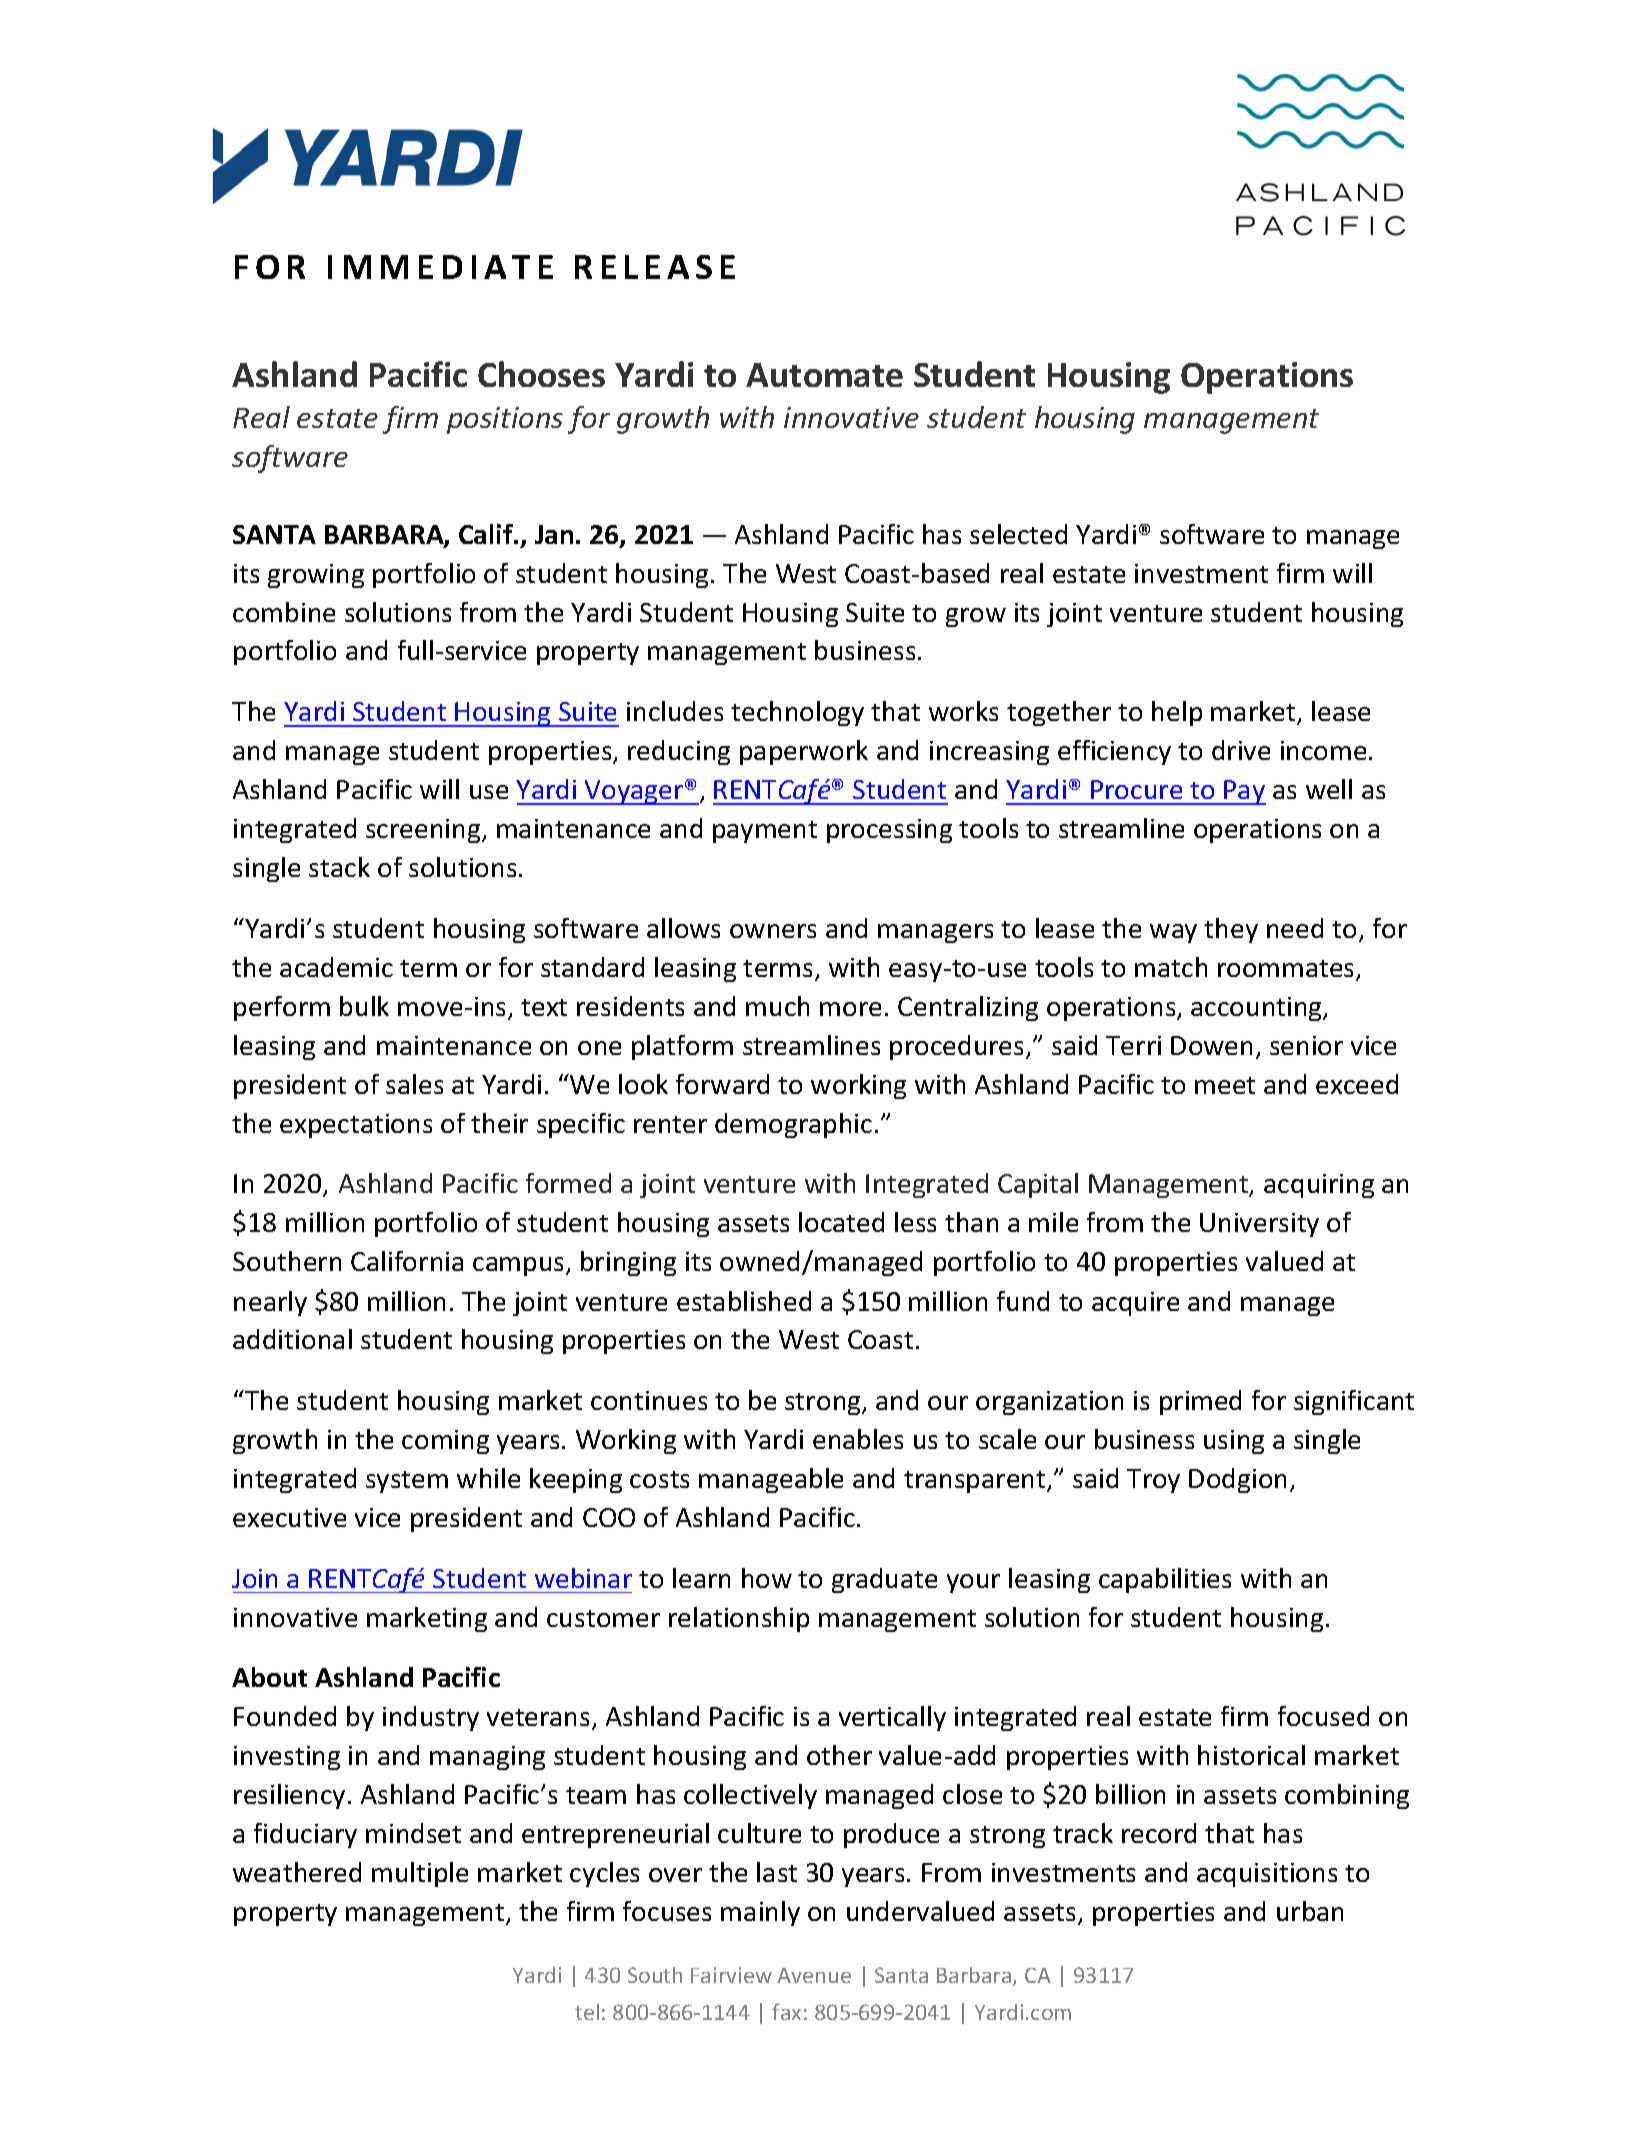  Describe the element at coordinates (814, 1975) in the screenshot. I see `Avenue` at that location.
